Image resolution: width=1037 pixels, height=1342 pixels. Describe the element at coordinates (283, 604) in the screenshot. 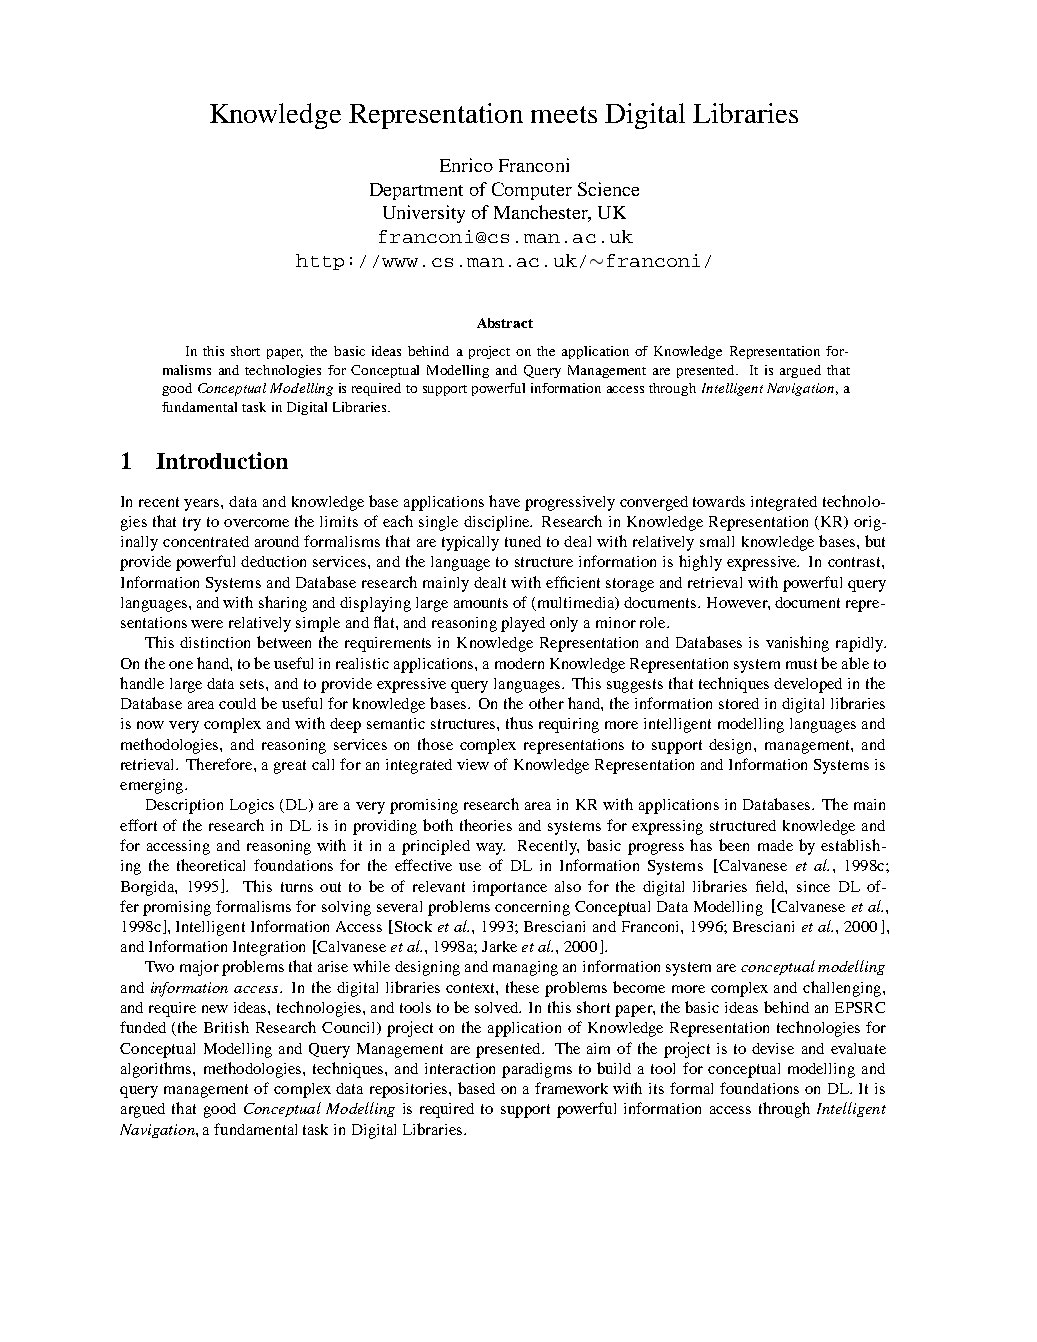

I see `sharing` at that location.
